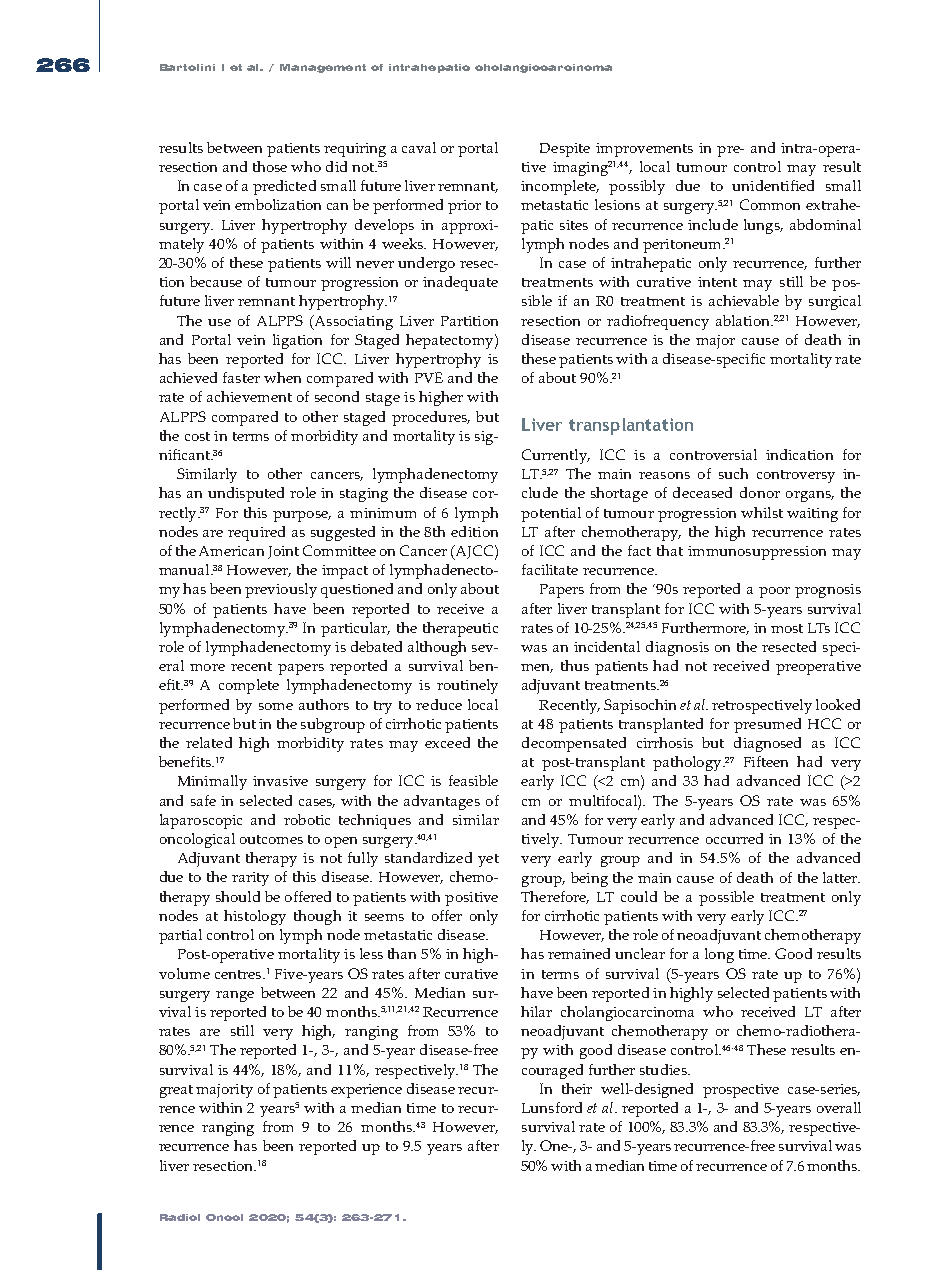  I want to click on diagnosed, so click(767, 744).
